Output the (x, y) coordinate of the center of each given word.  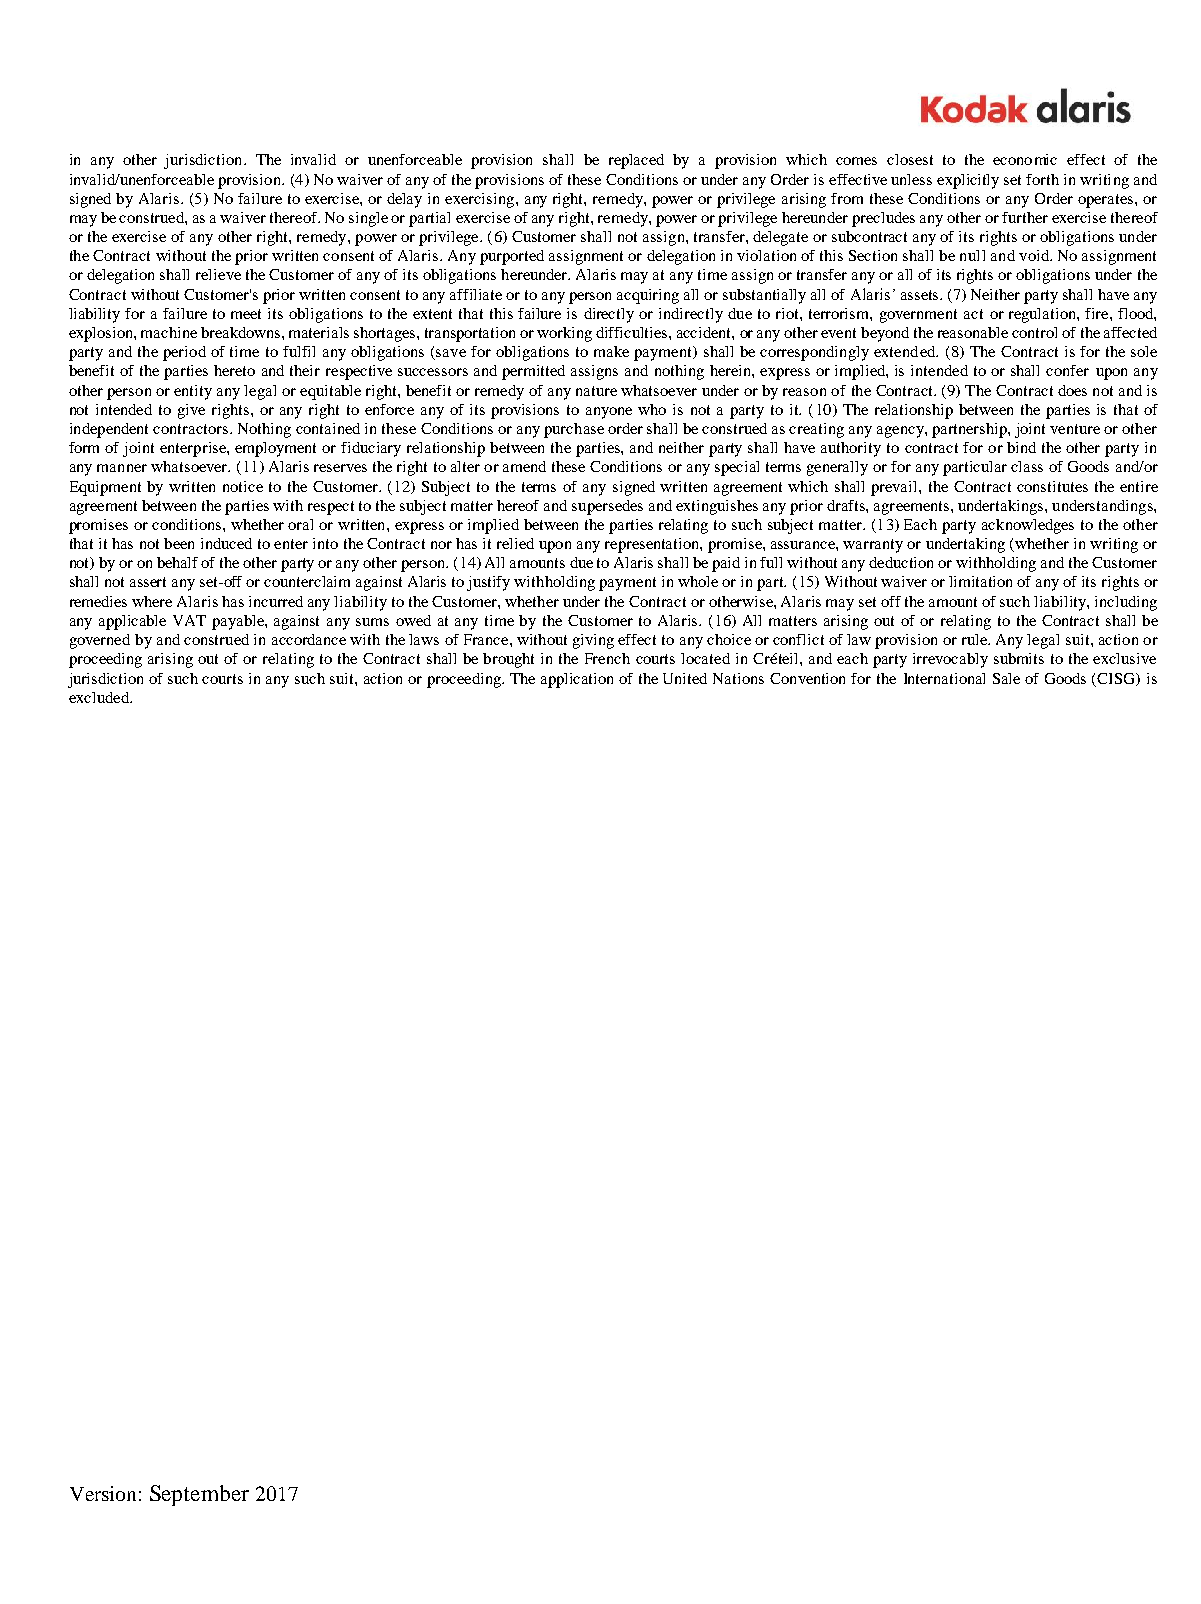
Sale (1006, 678)
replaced (636, 161)
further (1025, 217)
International (944, 678)
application (577, 680)
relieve (218, 274)
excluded (100, 697)
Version (103, 1493)
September (199, 1495)
